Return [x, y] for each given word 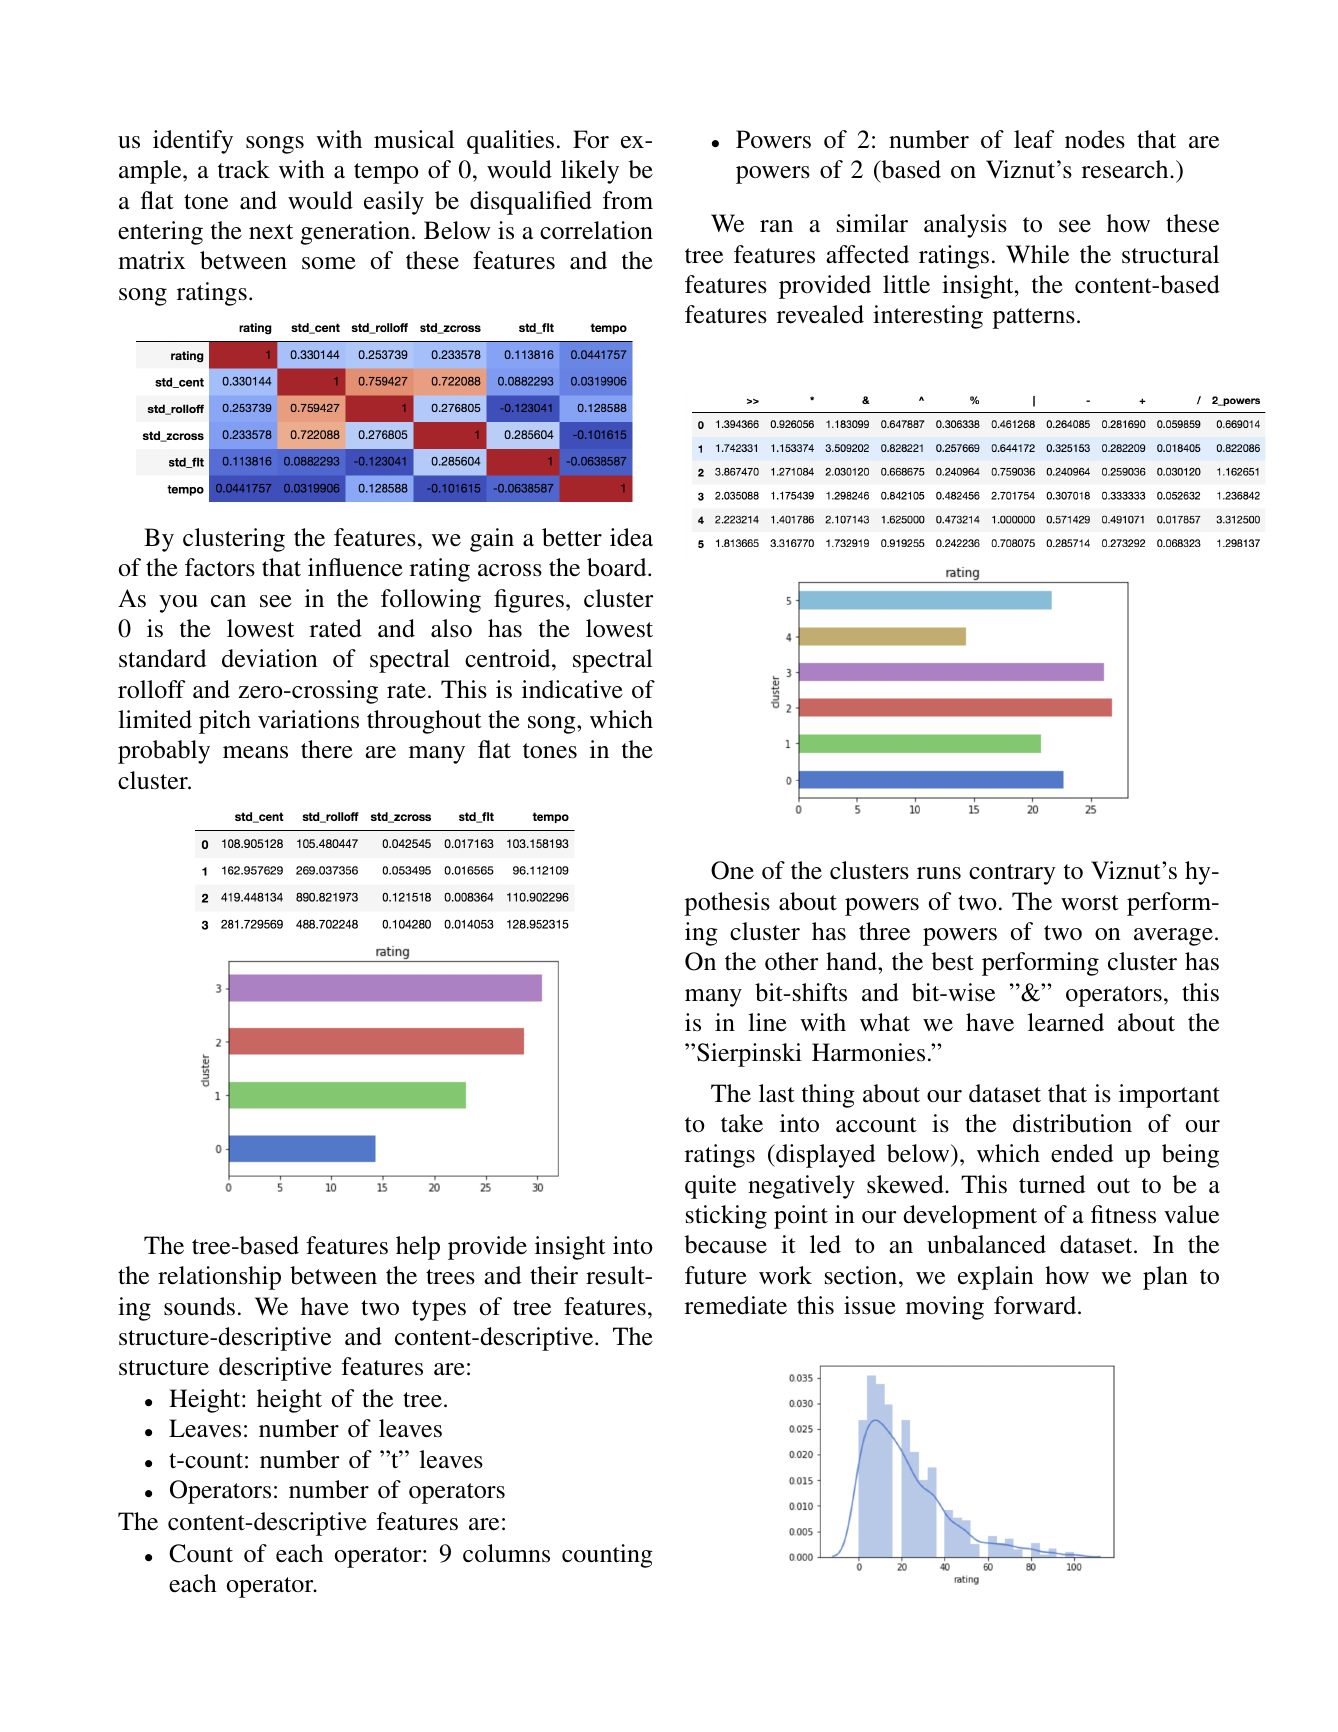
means [255, 752]
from [628, 200]
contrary [1012, 874]
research [1126, 169]
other [791, 961]
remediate [736, 1305]
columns [506, 1553]
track [244, 169]
